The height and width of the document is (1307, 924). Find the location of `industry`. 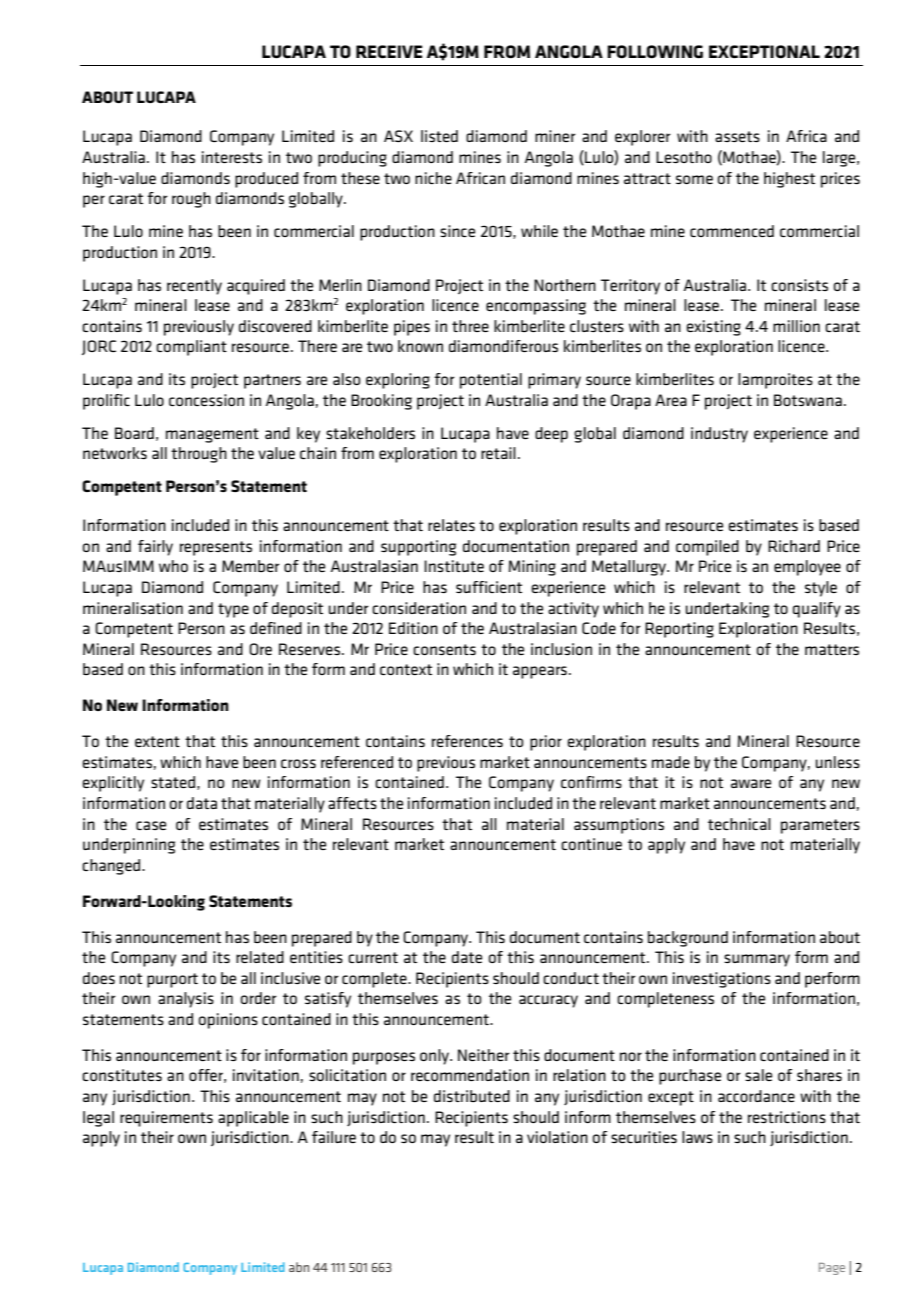

industry is located at coordinates (719, 435).
